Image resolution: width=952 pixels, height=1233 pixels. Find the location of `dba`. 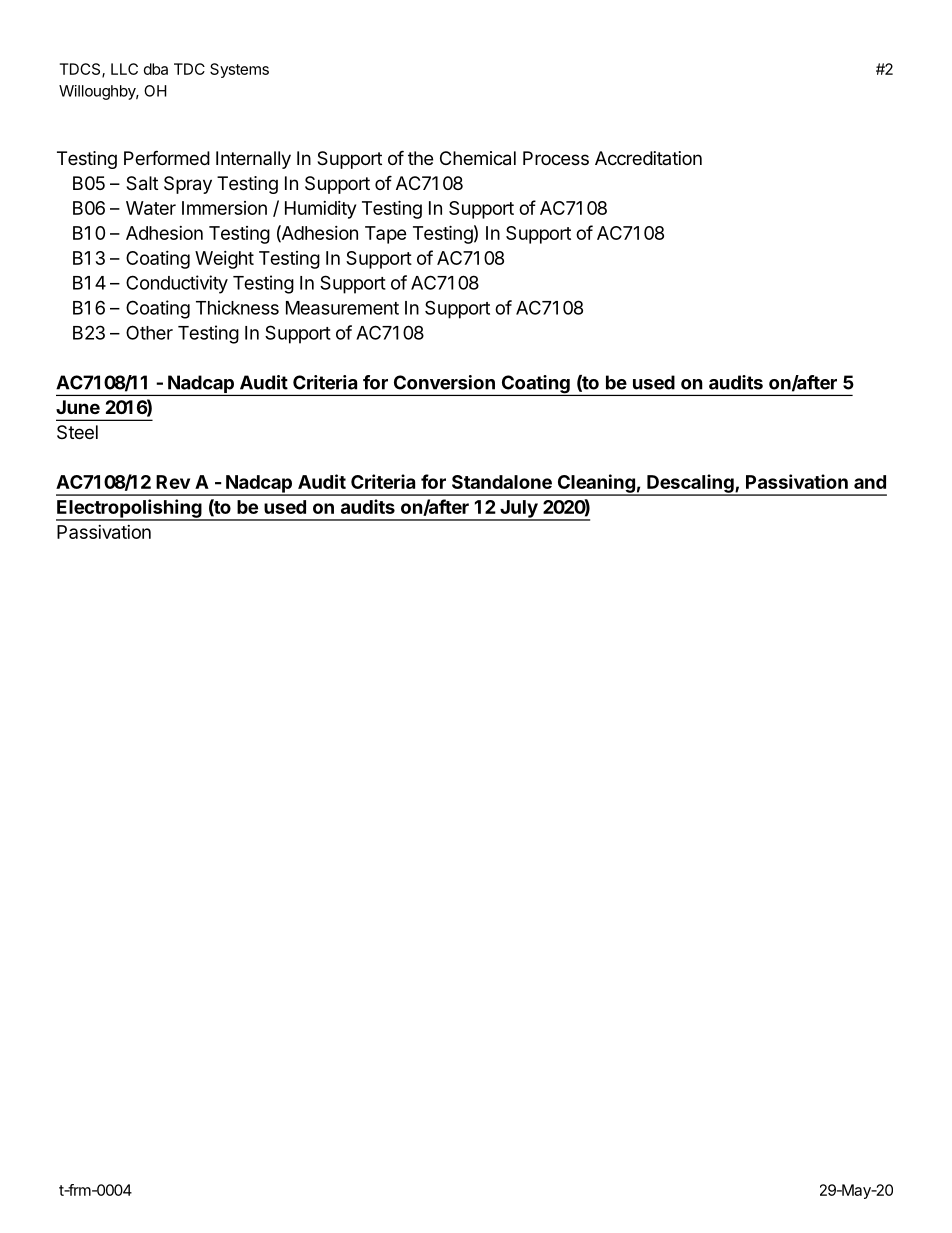

dba is located at coordinates (156, 69).
